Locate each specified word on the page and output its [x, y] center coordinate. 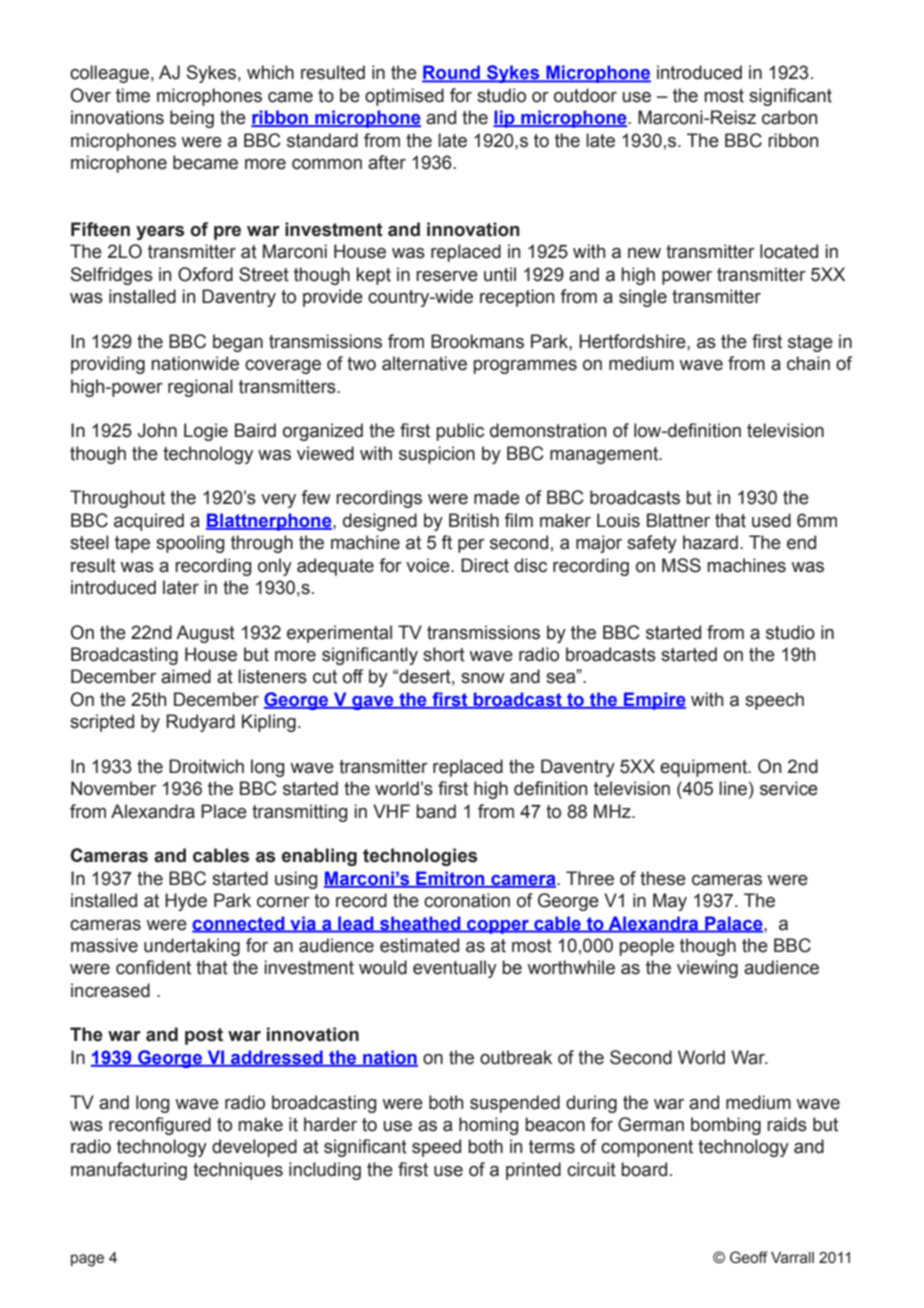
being [192, 119]
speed [436, 1148]
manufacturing [129, 1171]
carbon [789, 117]
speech [774, 701]
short [444, 654]
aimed [186, 676]
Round [452, 73]
